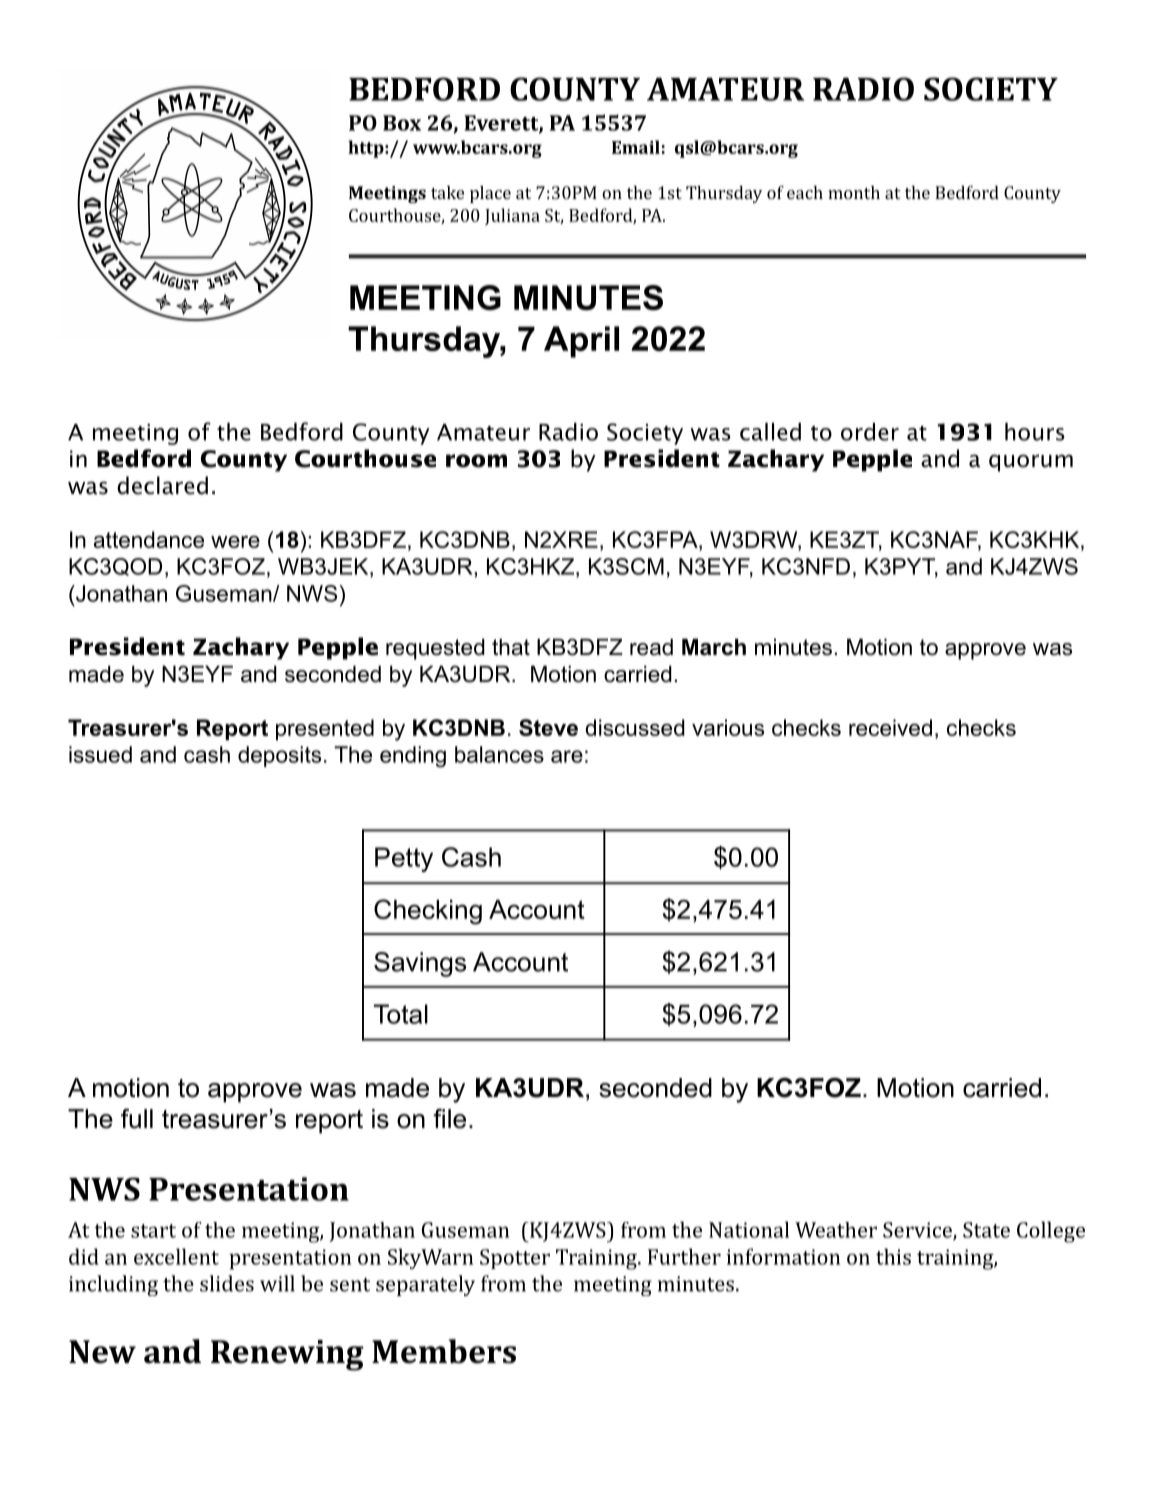  I want to click on month, so click(854, 192).
